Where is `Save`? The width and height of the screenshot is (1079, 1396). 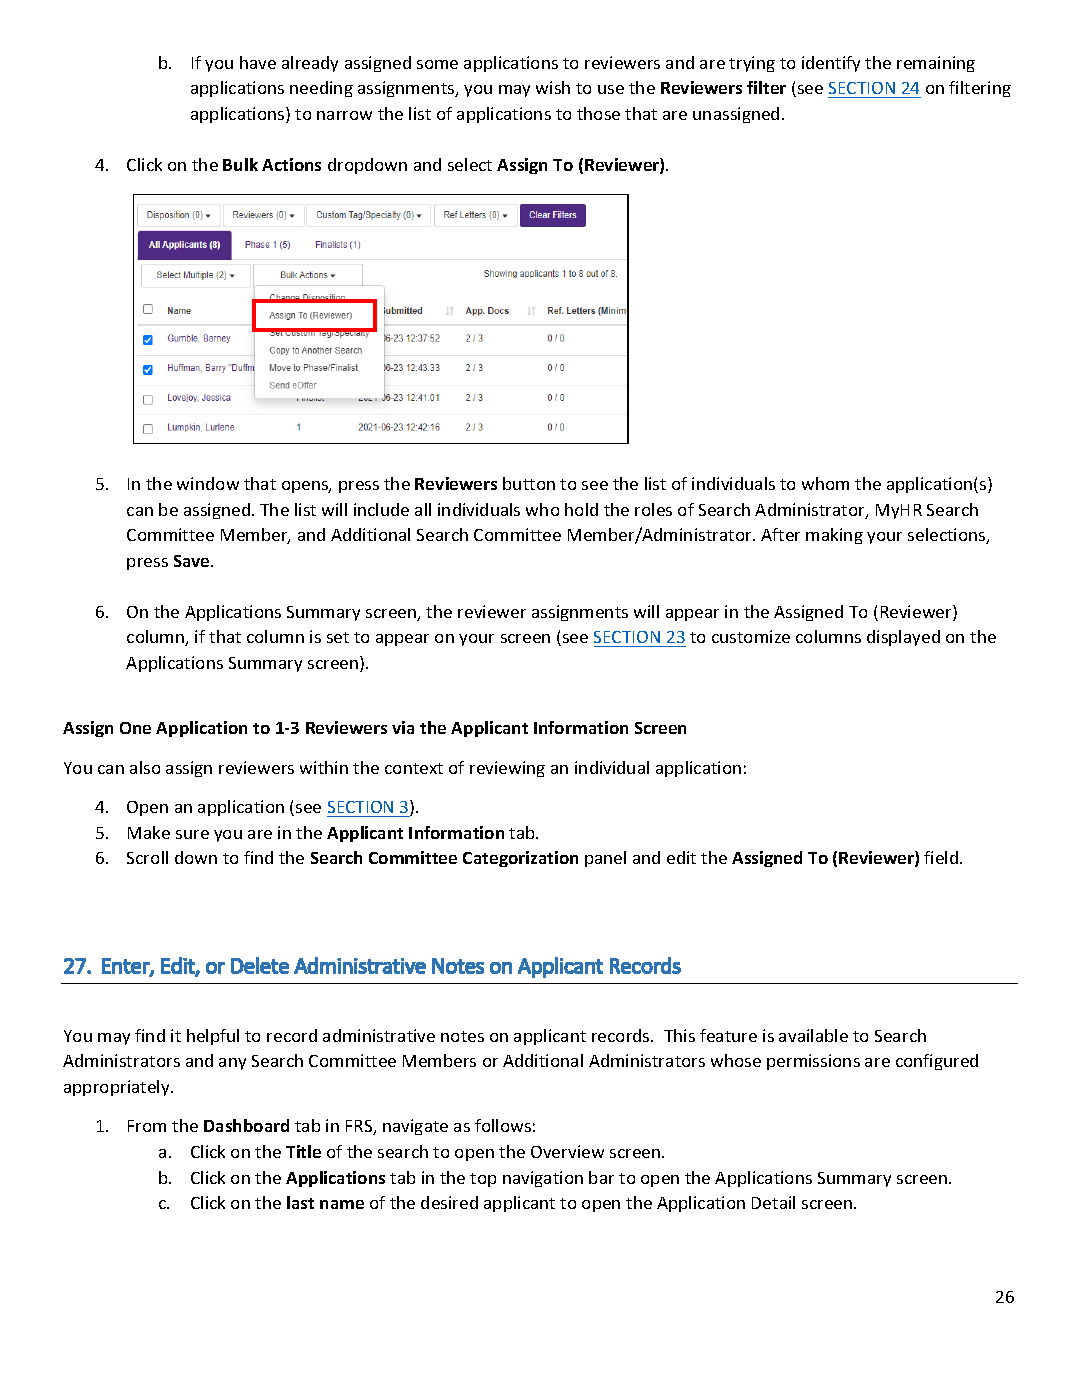 Save is located at coordinates (193, 561).
